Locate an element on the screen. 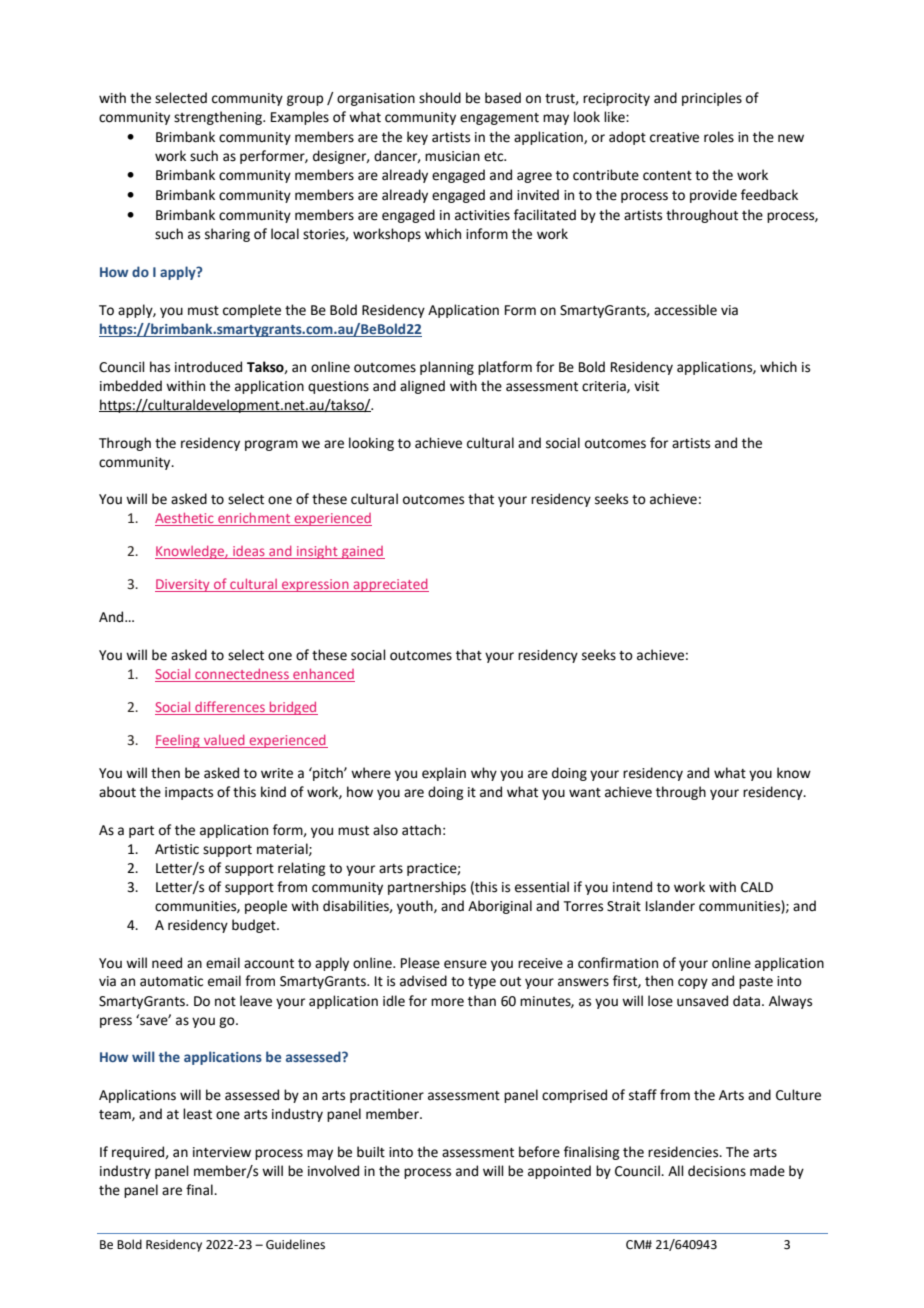 This screenshot has width=924, height=1308. decisions is located at coordinates (717, 1171).
